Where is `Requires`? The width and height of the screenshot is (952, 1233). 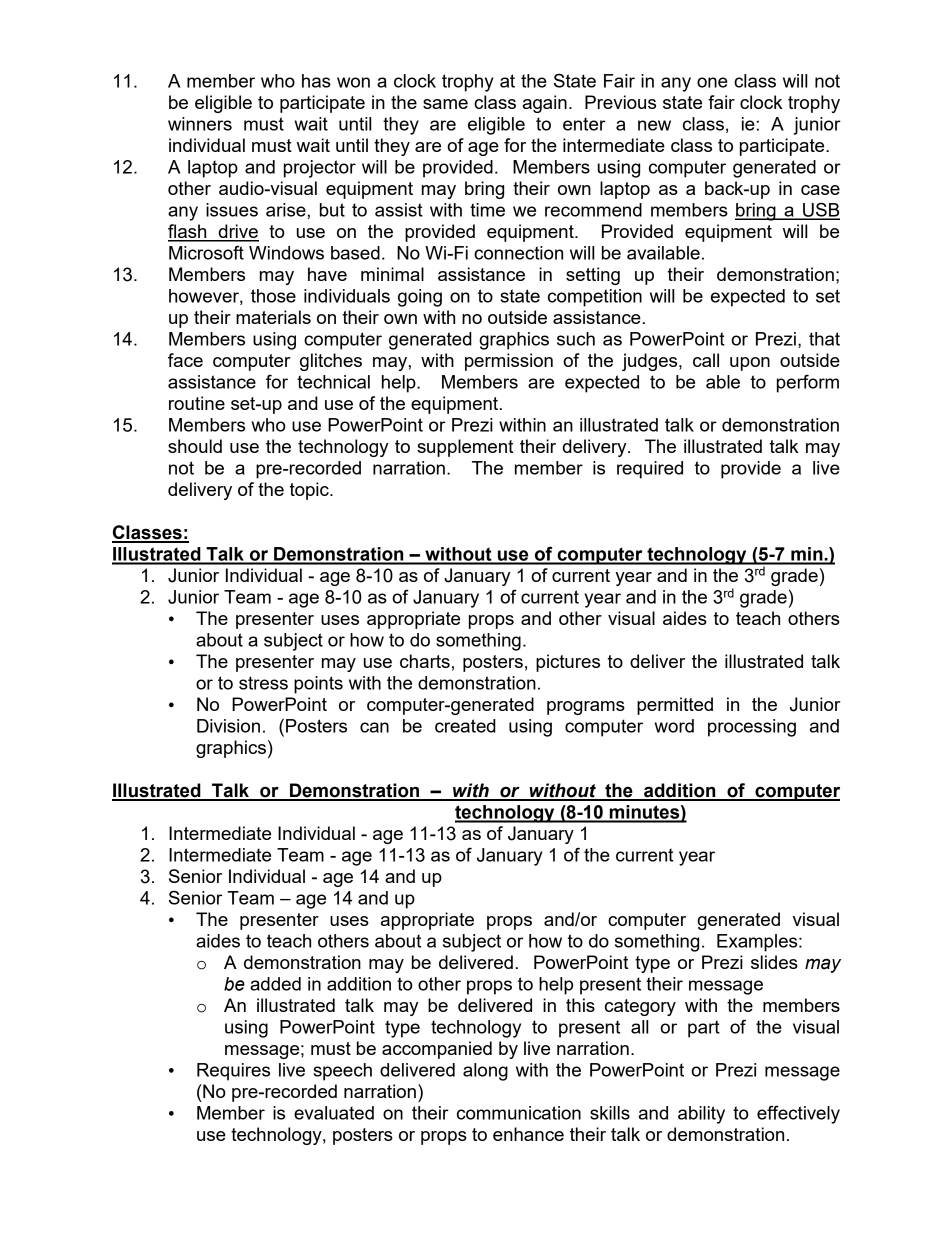 Requires is located at coordinates (233, 1072).
